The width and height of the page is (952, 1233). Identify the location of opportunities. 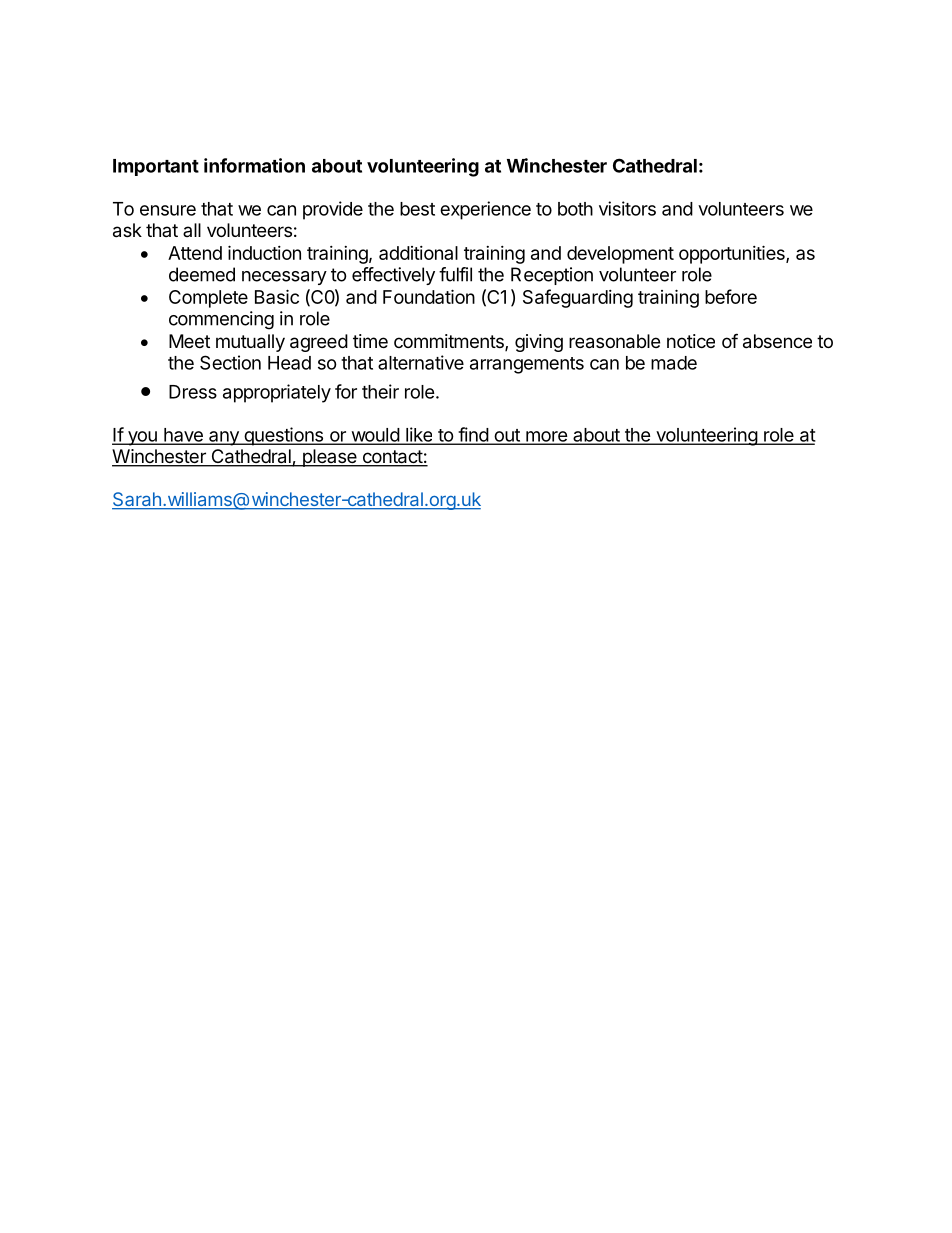
(733, 254).
